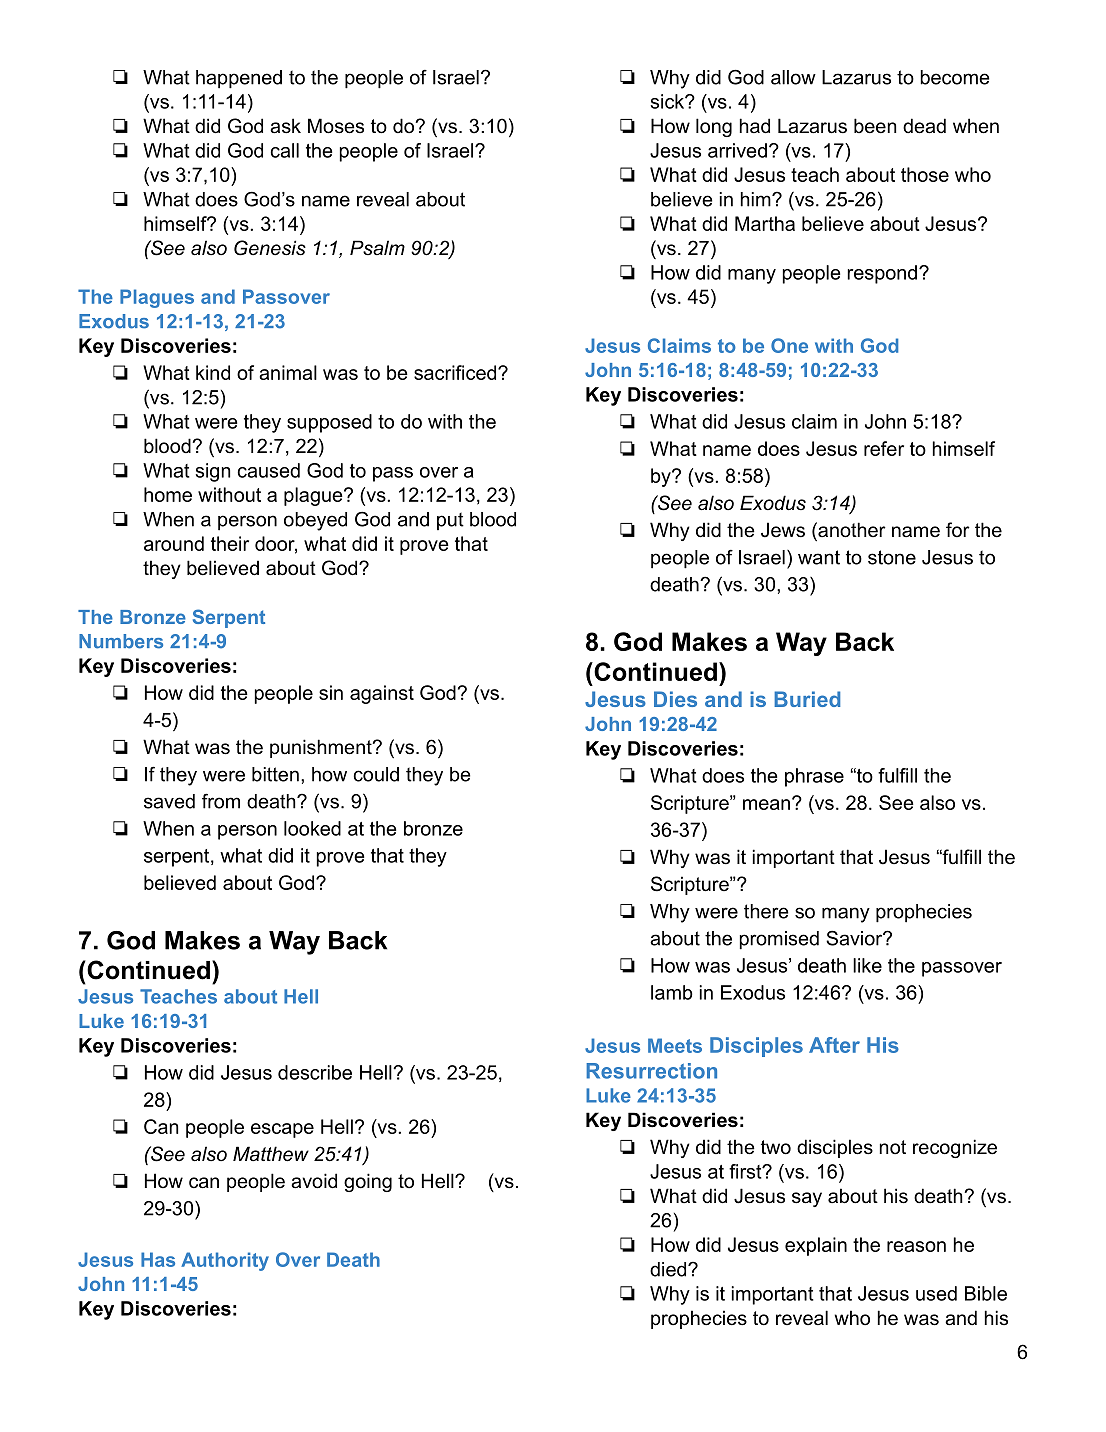 The height and width of the screenshot is (1432, 1106). What do you see at coordinates (225, 1261) in the screenshot?
I see `Authority` at bounding box center [225, 1261].
